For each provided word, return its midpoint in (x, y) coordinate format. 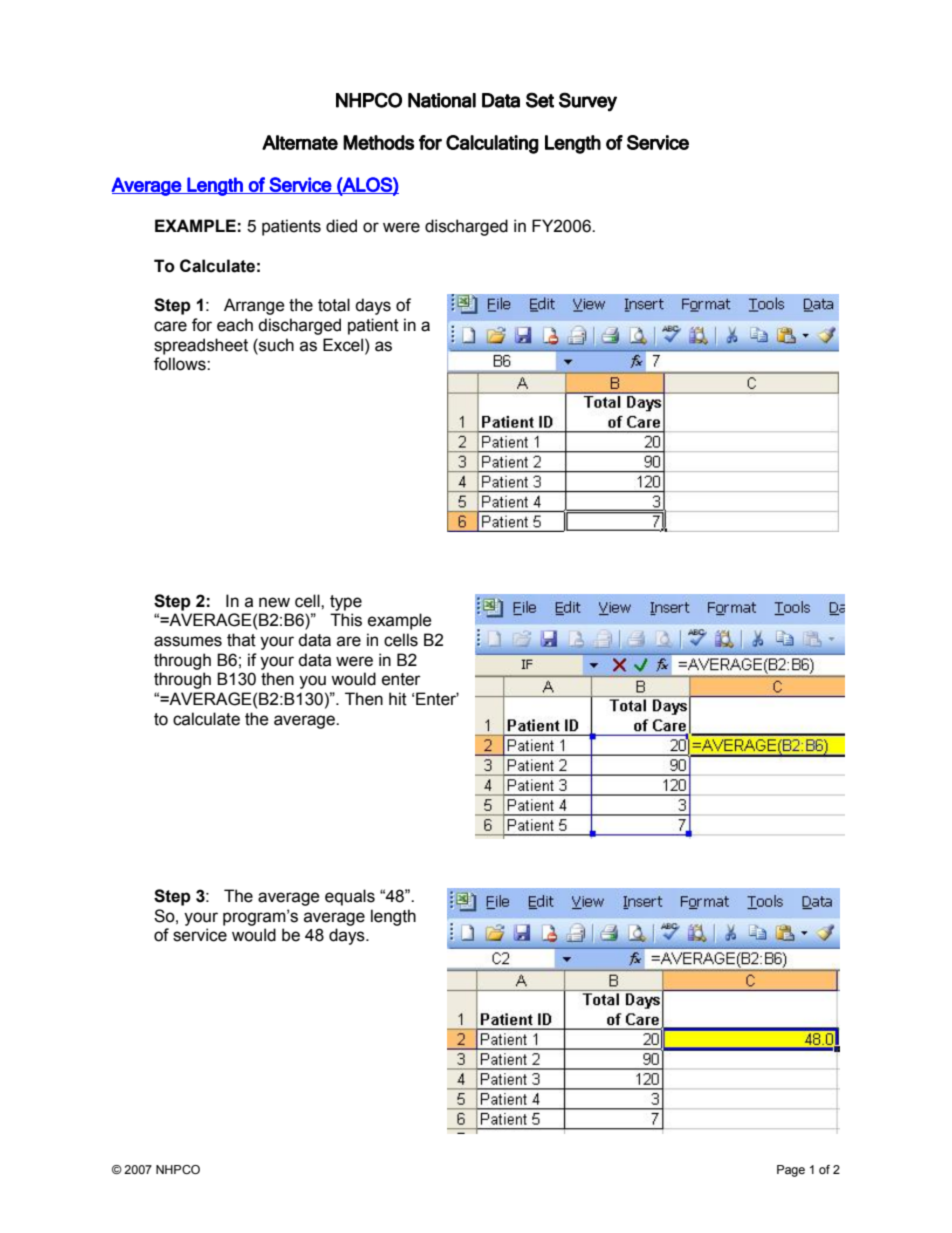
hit (398, 699)
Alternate (300, 142)
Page (791, 1171)
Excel (343, 345)
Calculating (492, 144)
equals (350, 897)
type (346, 603)
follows (181, 364)
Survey (588, 102)
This (346, 620)
